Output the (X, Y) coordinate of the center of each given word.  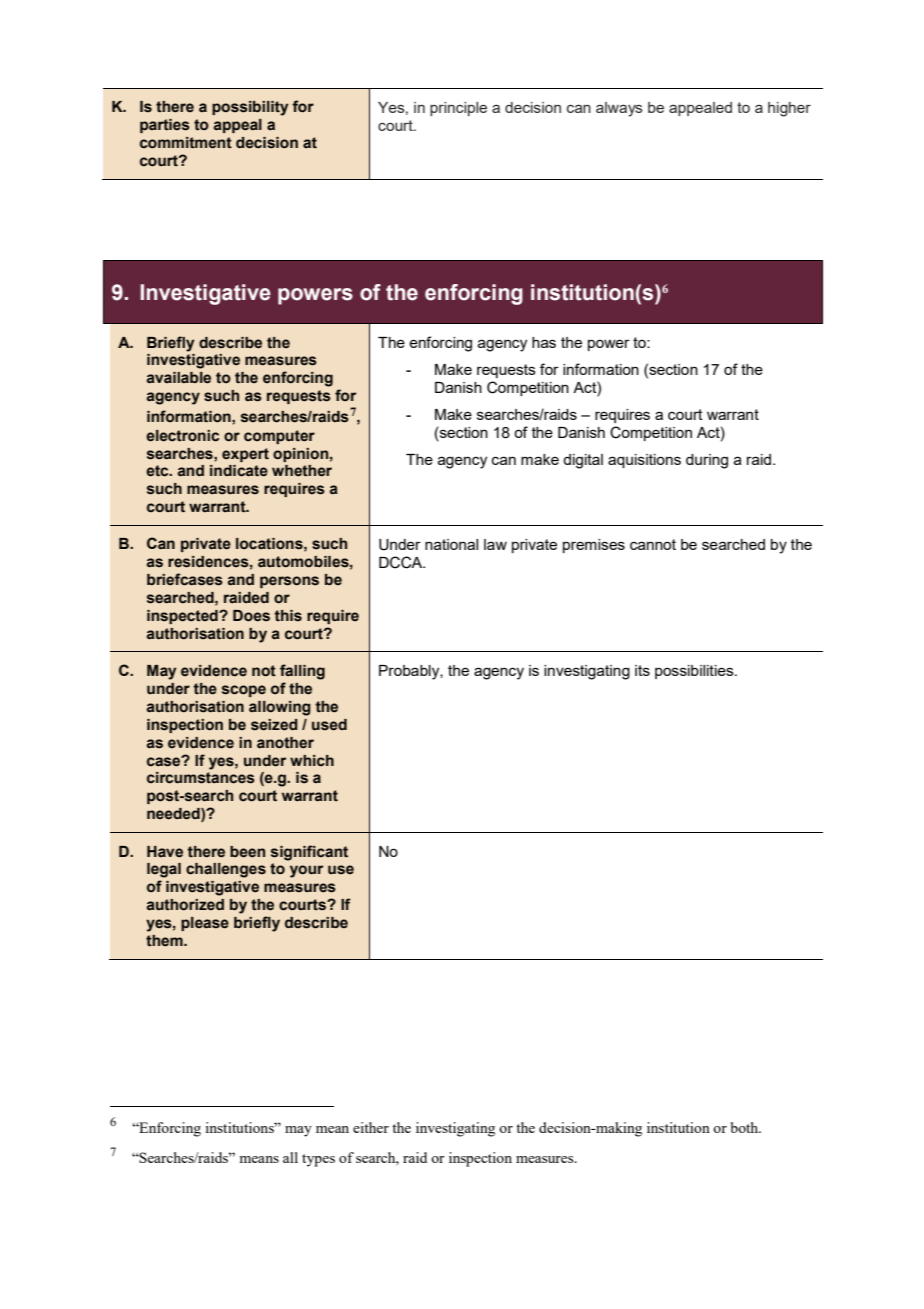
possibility (250, 108)
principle (458, 109)
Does (251, 616)
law (495, 544)
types (318, 1160)
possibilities (695, 672)
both (746, 1127)
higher (789, 109)
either (371, 1127)
